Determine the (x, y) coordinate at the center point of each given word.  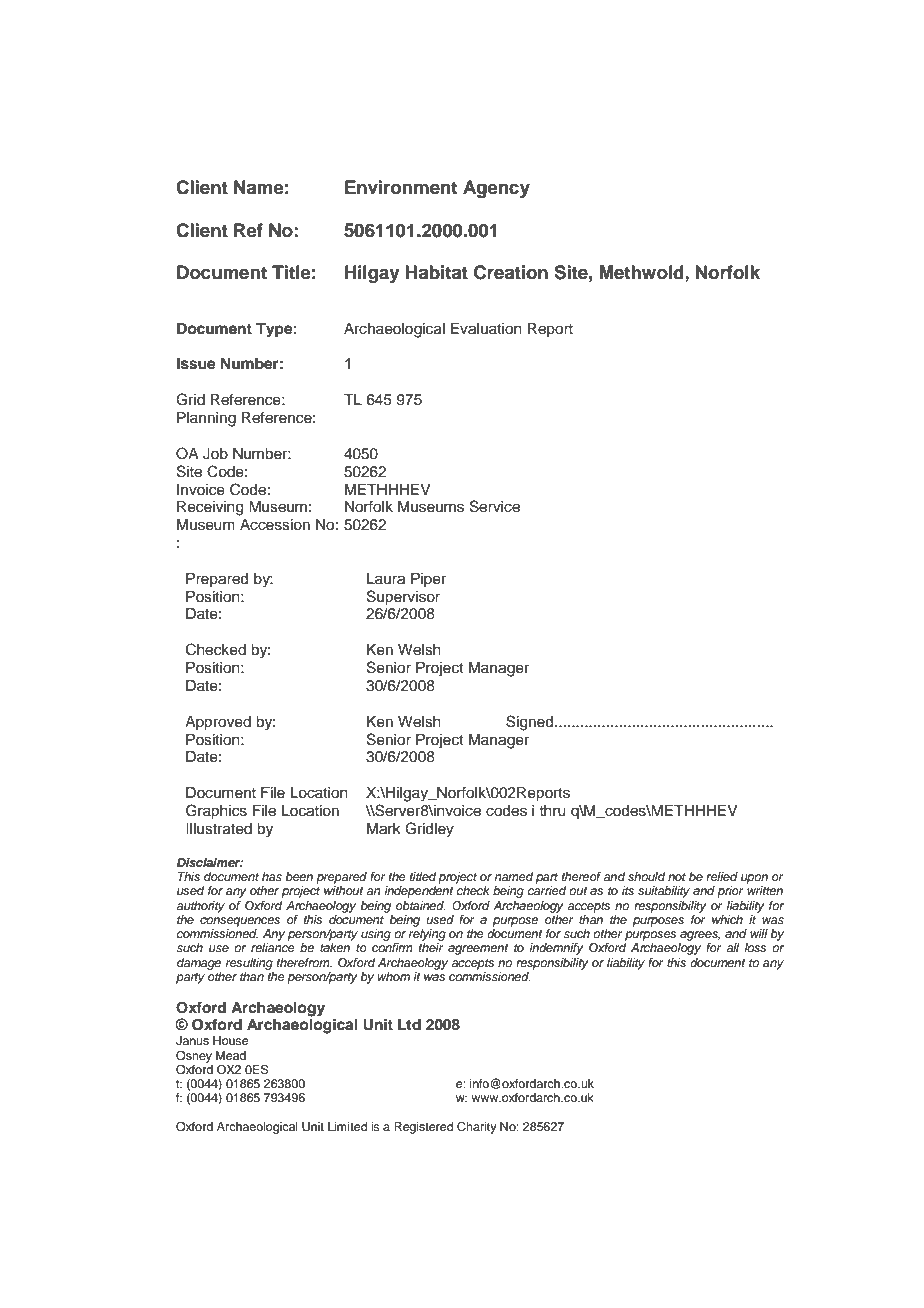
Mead (231, 1055)
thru (552, 811)
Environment (401, 187)
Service (495, 506)
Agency (496, 189)
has (272, 876)
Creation (511, 272)
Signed (531, 723)
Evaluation (486, 329)
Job (215, 454)
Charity (477, 1128)
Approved (218, 723)
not (677, 877)
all (732, 947)
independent (419, 892)
